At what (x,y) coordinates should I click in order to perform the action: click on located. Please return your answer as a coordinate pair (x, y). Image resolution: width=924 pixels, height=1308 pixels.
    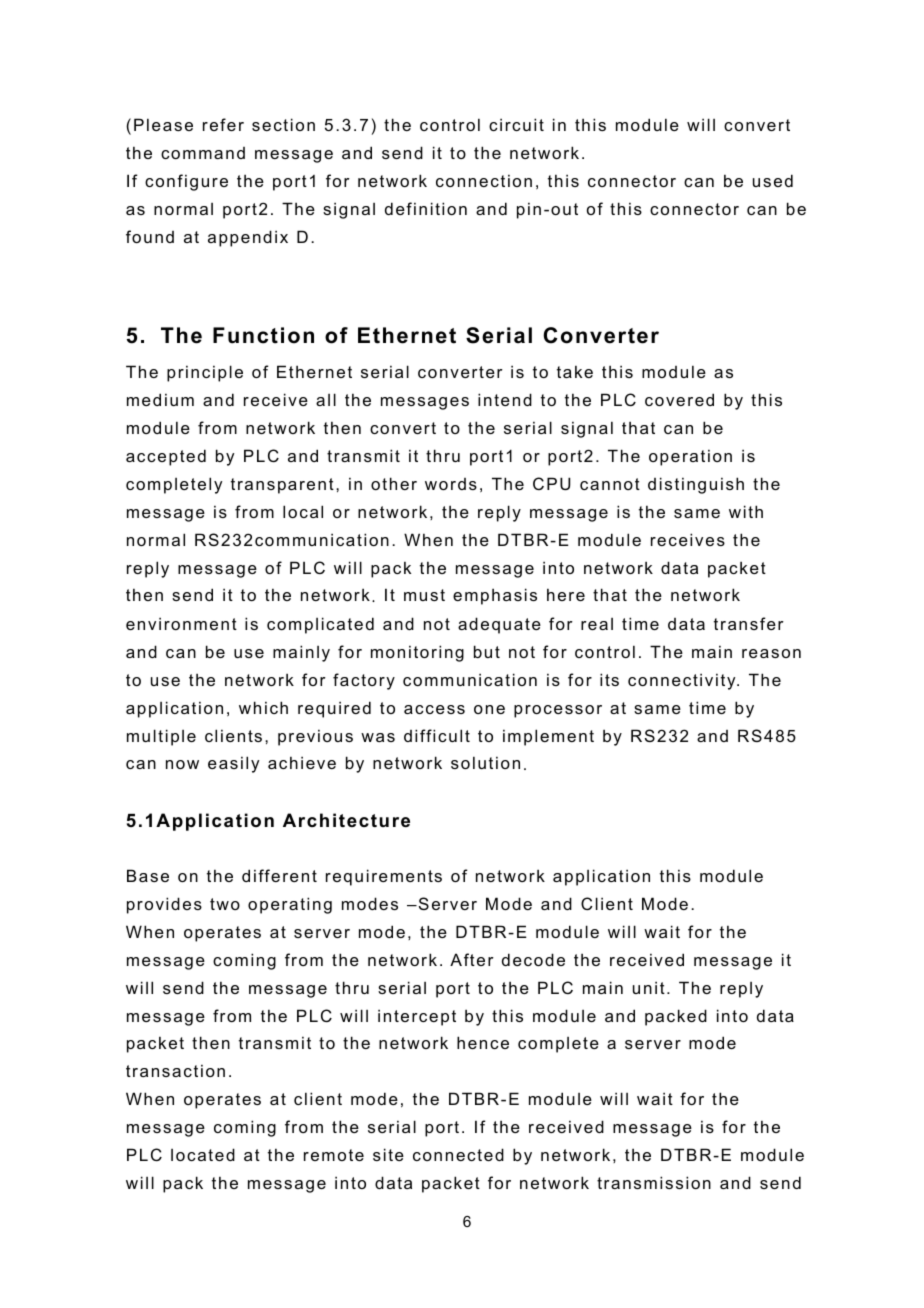
    Looking at the image, I should click on (203, 1154).
